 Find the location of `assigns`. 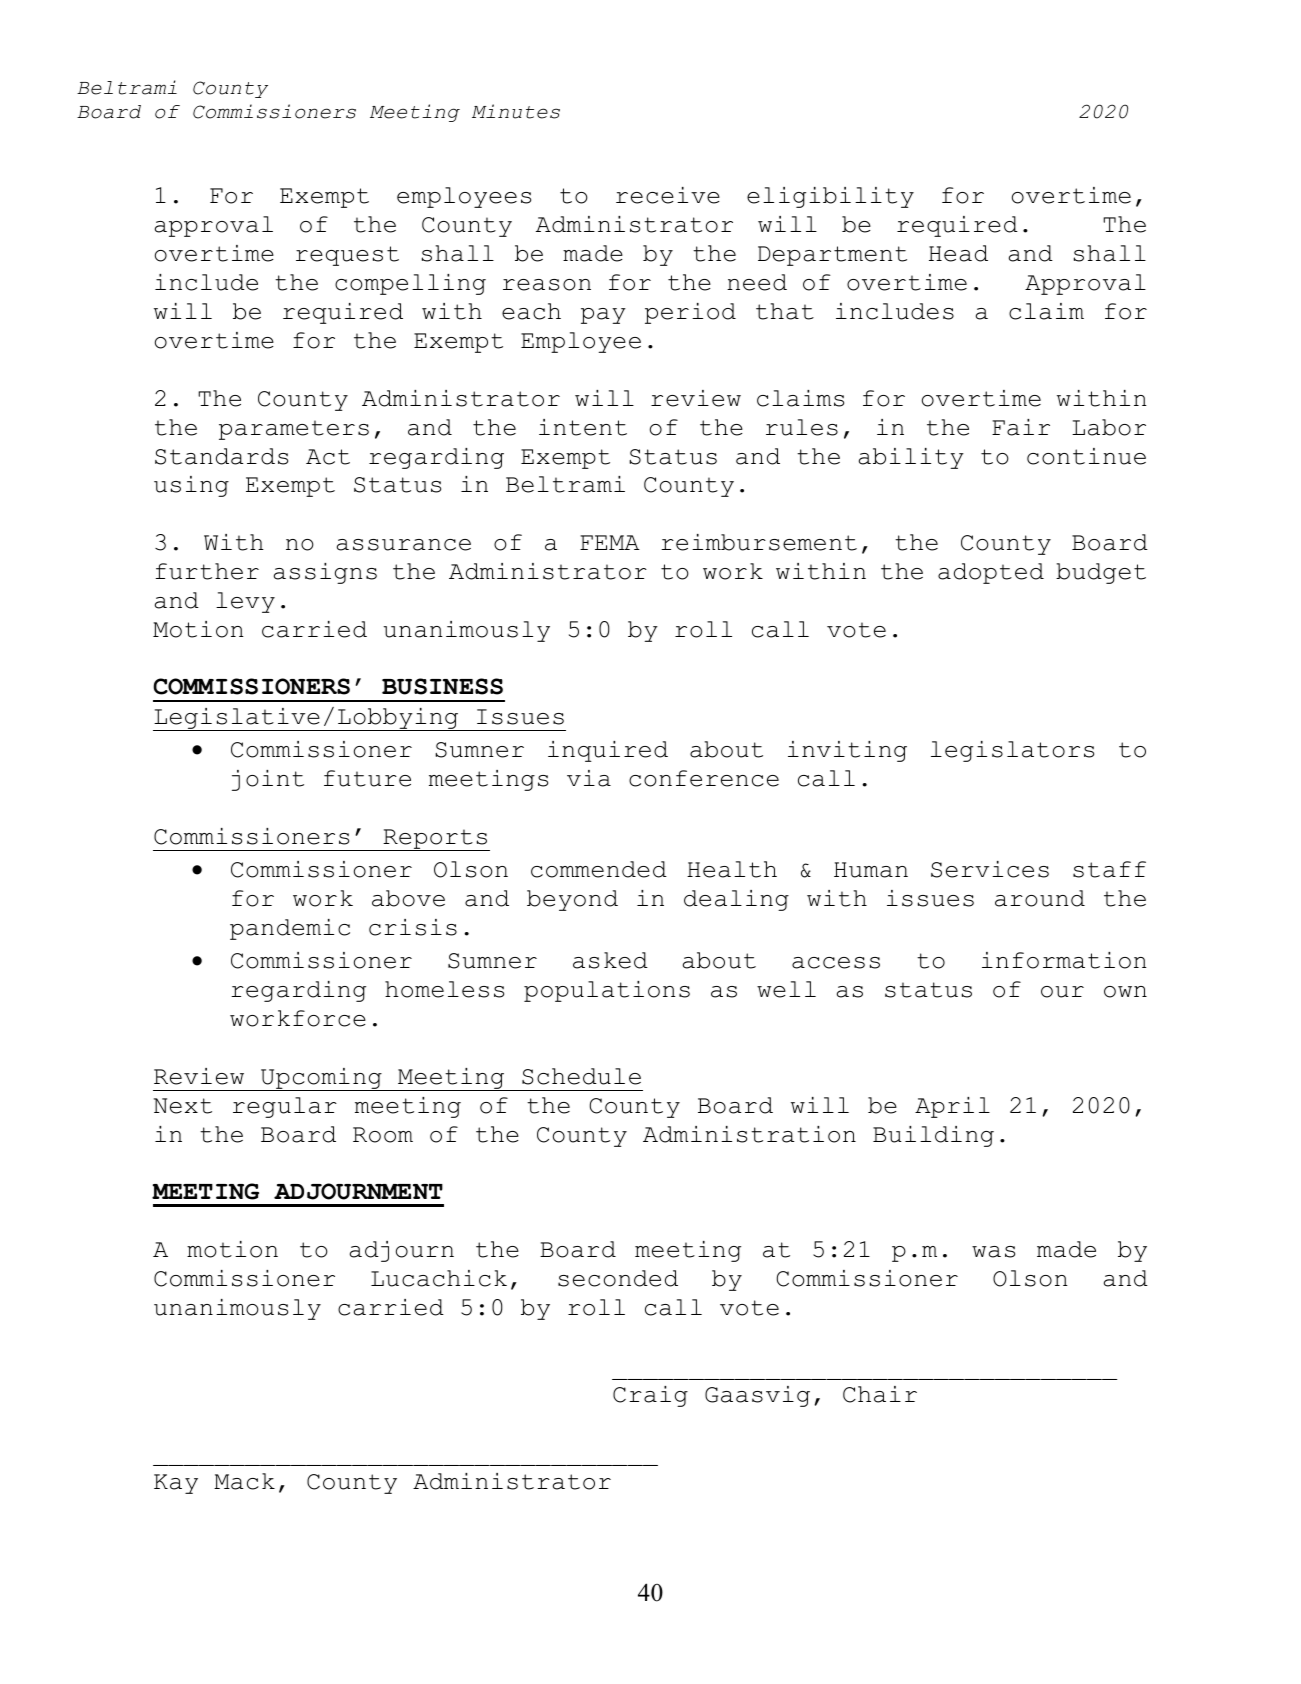

assigns is located at coordinates (325, 573).
